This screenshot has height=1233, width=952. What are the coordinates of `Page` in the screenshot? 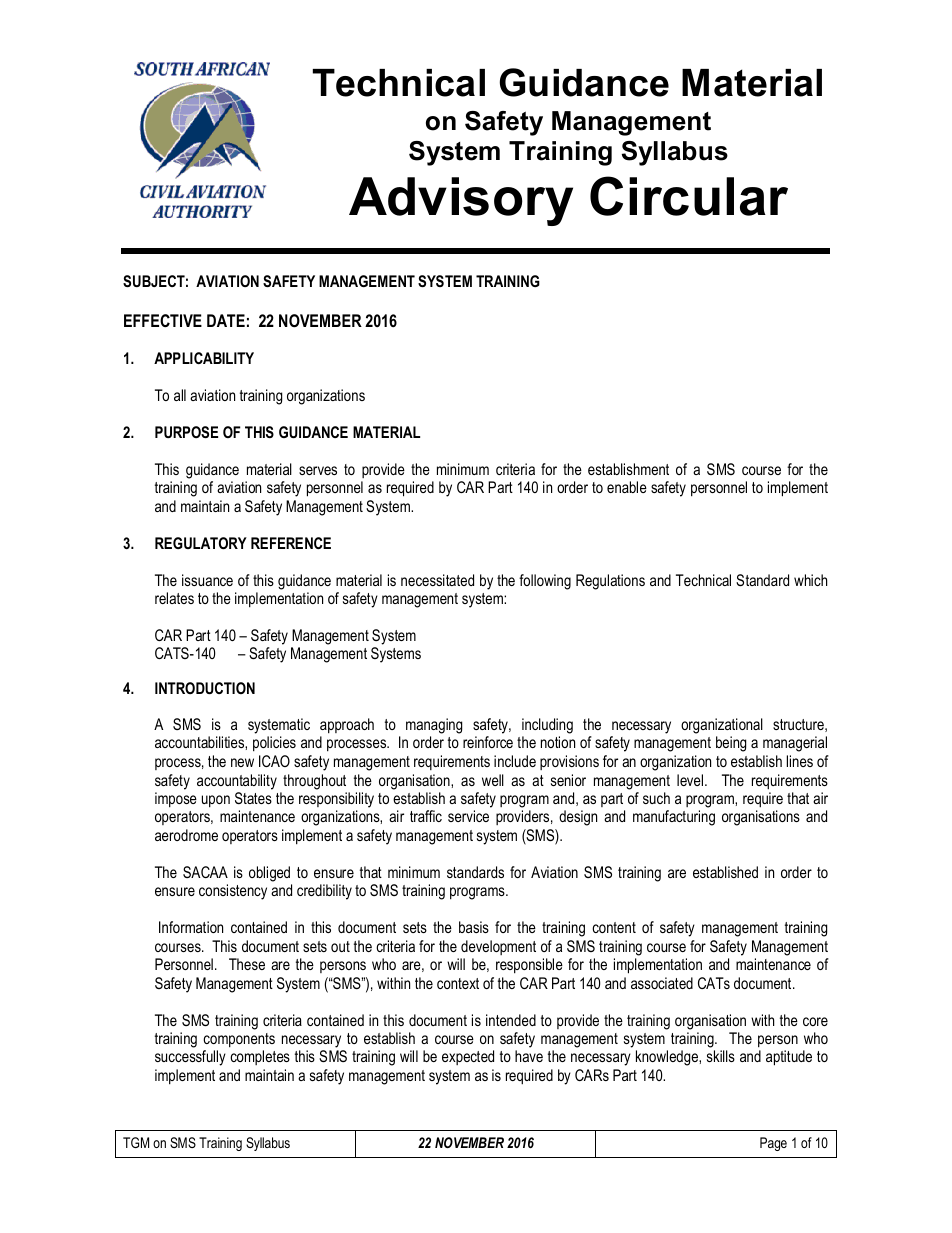 It's located at (773, 1144).
